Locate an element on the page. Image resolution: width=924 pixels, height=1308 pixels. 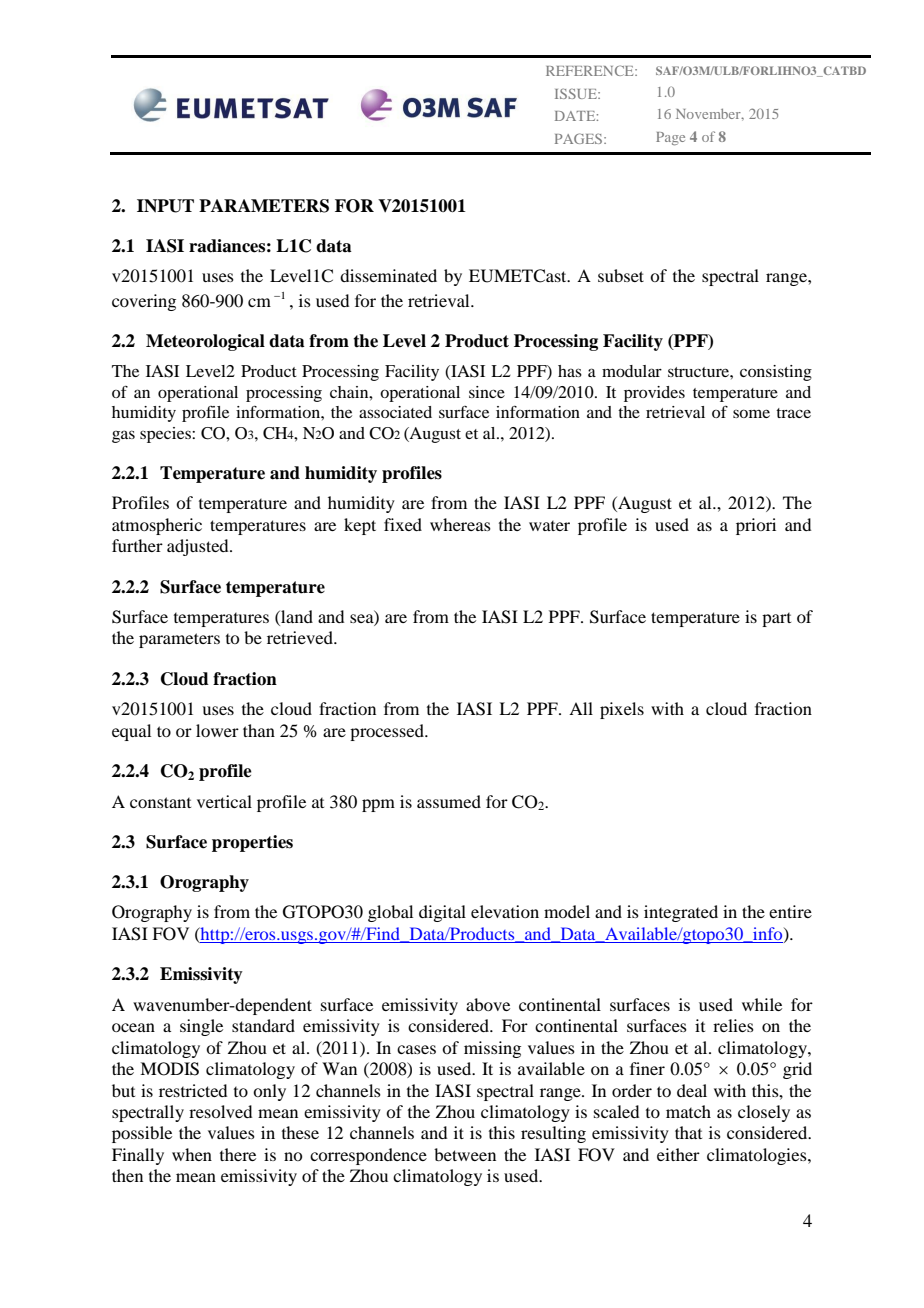
that is located at coordinates (688, 1132).
